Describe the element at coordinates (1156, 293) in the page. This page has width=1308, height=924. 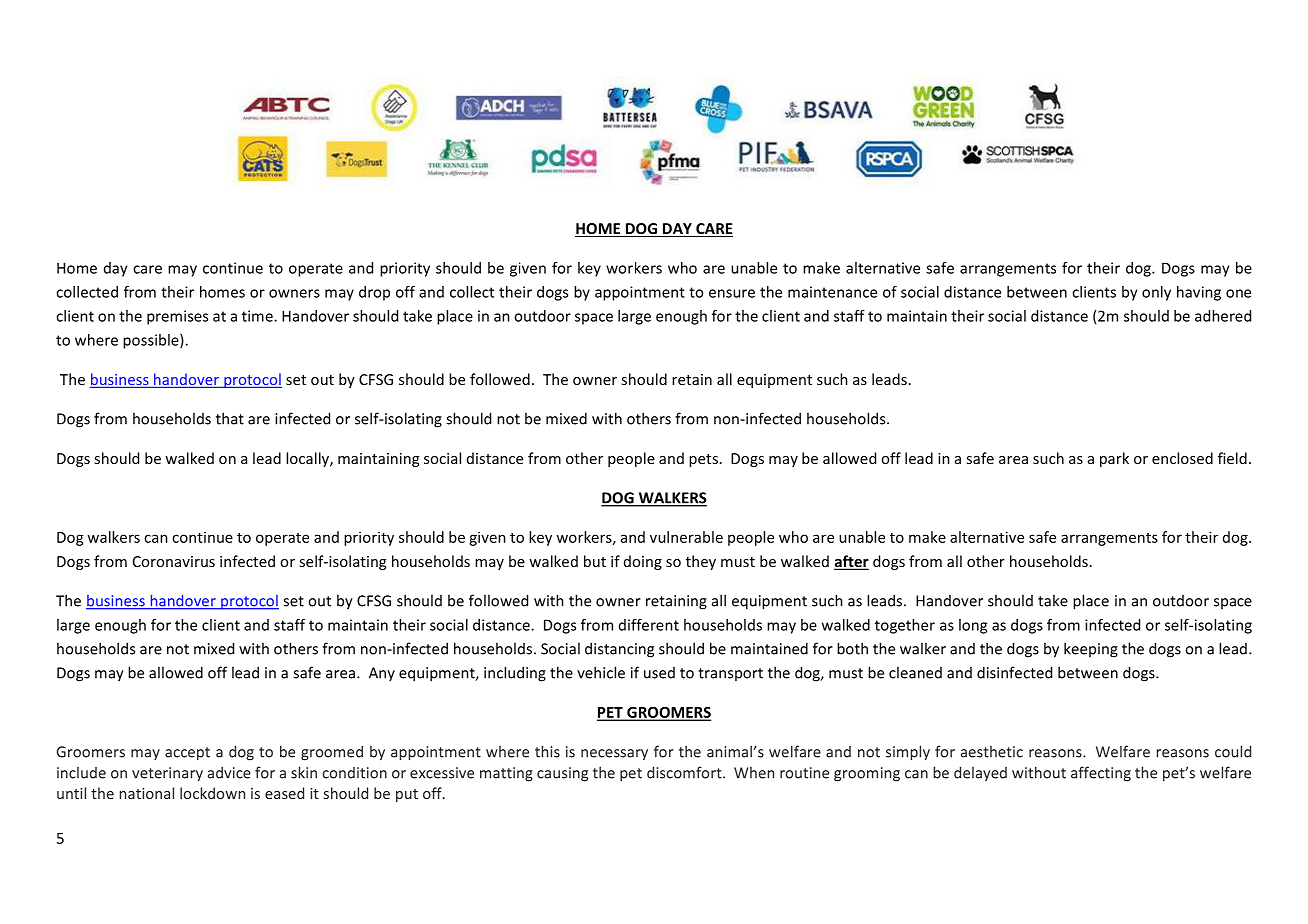
I see `only` at that location.
